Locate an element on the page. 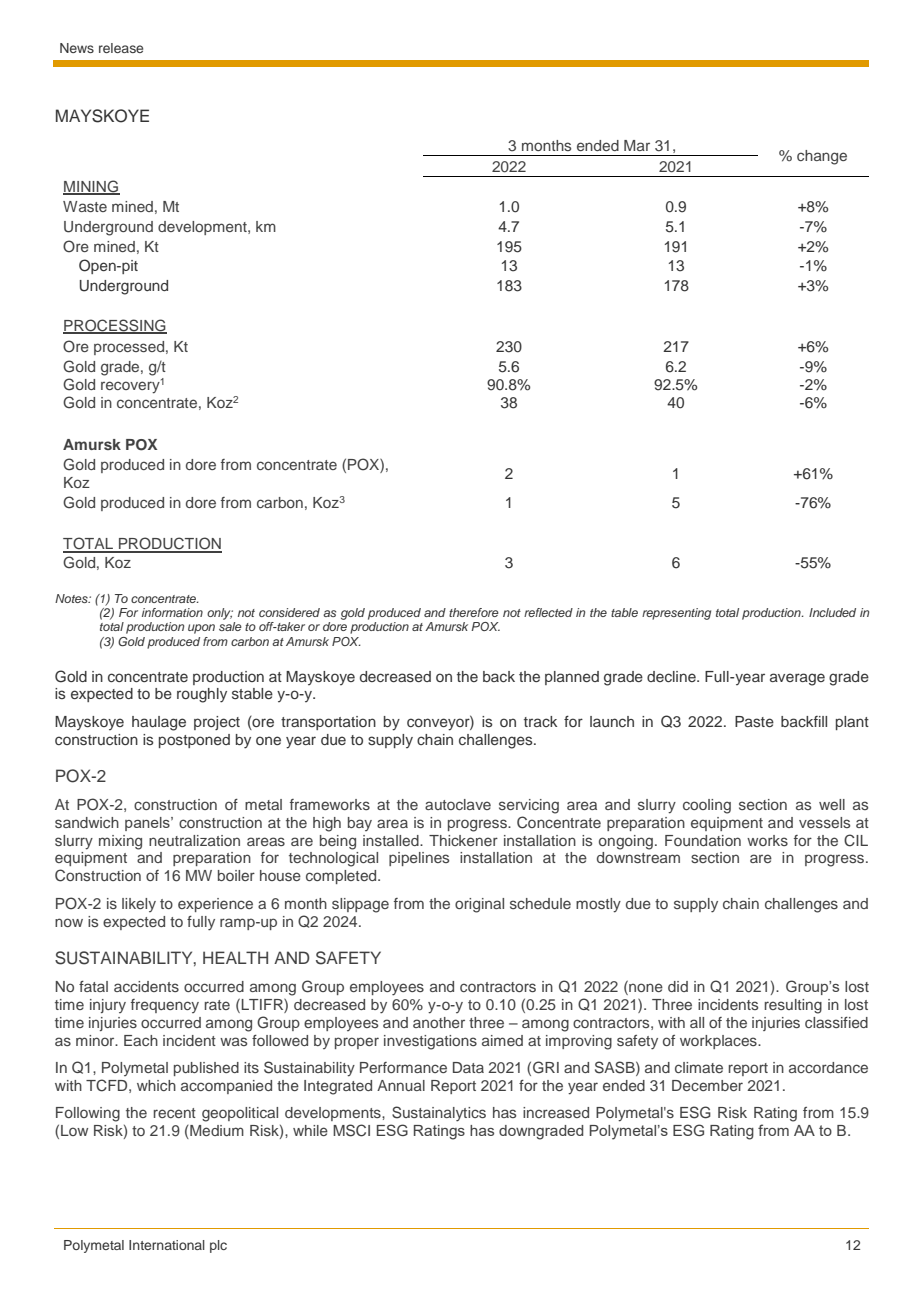 The width and height of the image is (924, 1308). neutralization is located at coordinates (194, 840).
